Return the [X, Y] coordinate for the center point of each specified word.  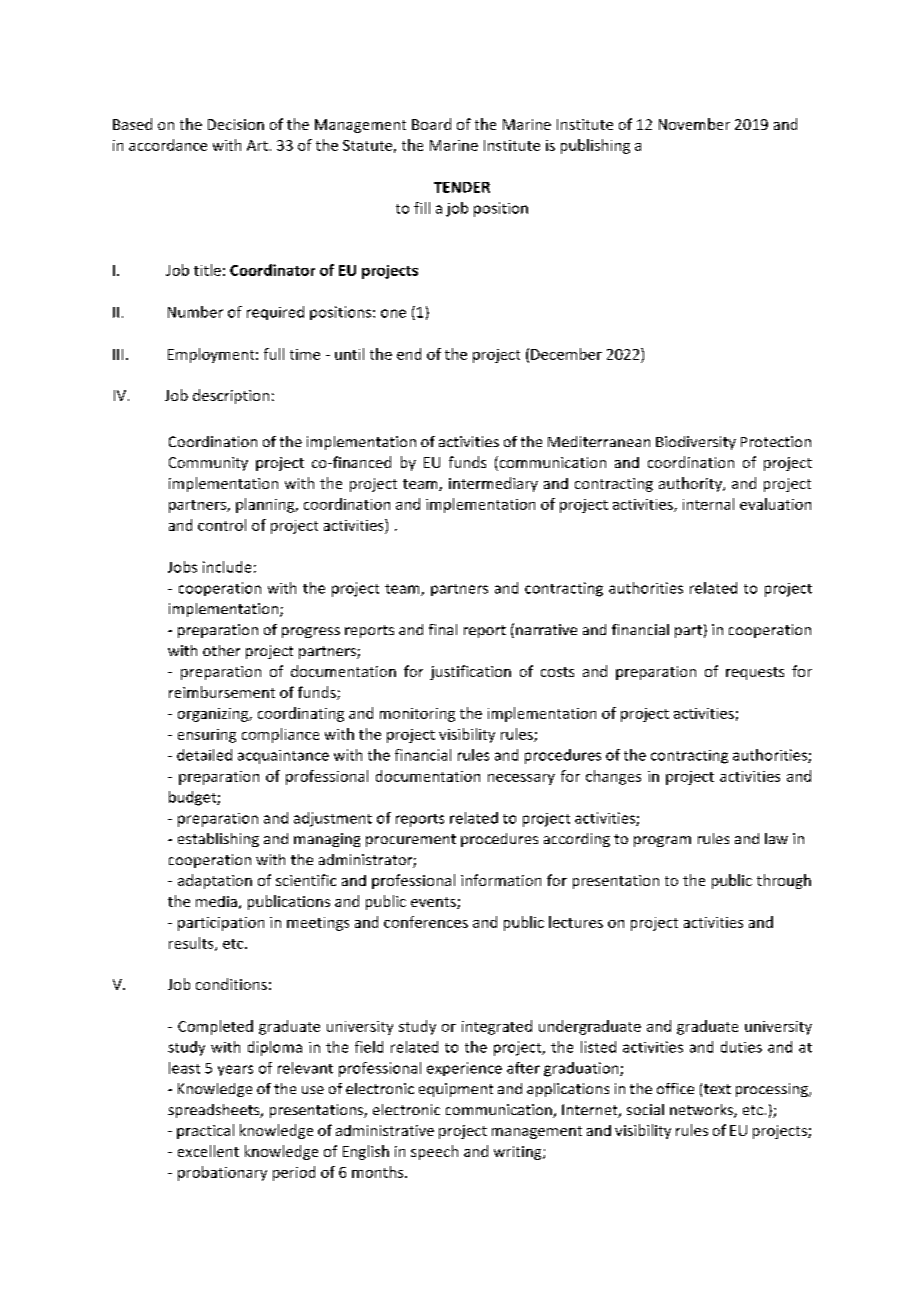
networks [702, 1111]
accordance [168, 145]
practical [205, 1131]
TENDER [462, 187]
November [694, 124]
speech [434, 1152]
